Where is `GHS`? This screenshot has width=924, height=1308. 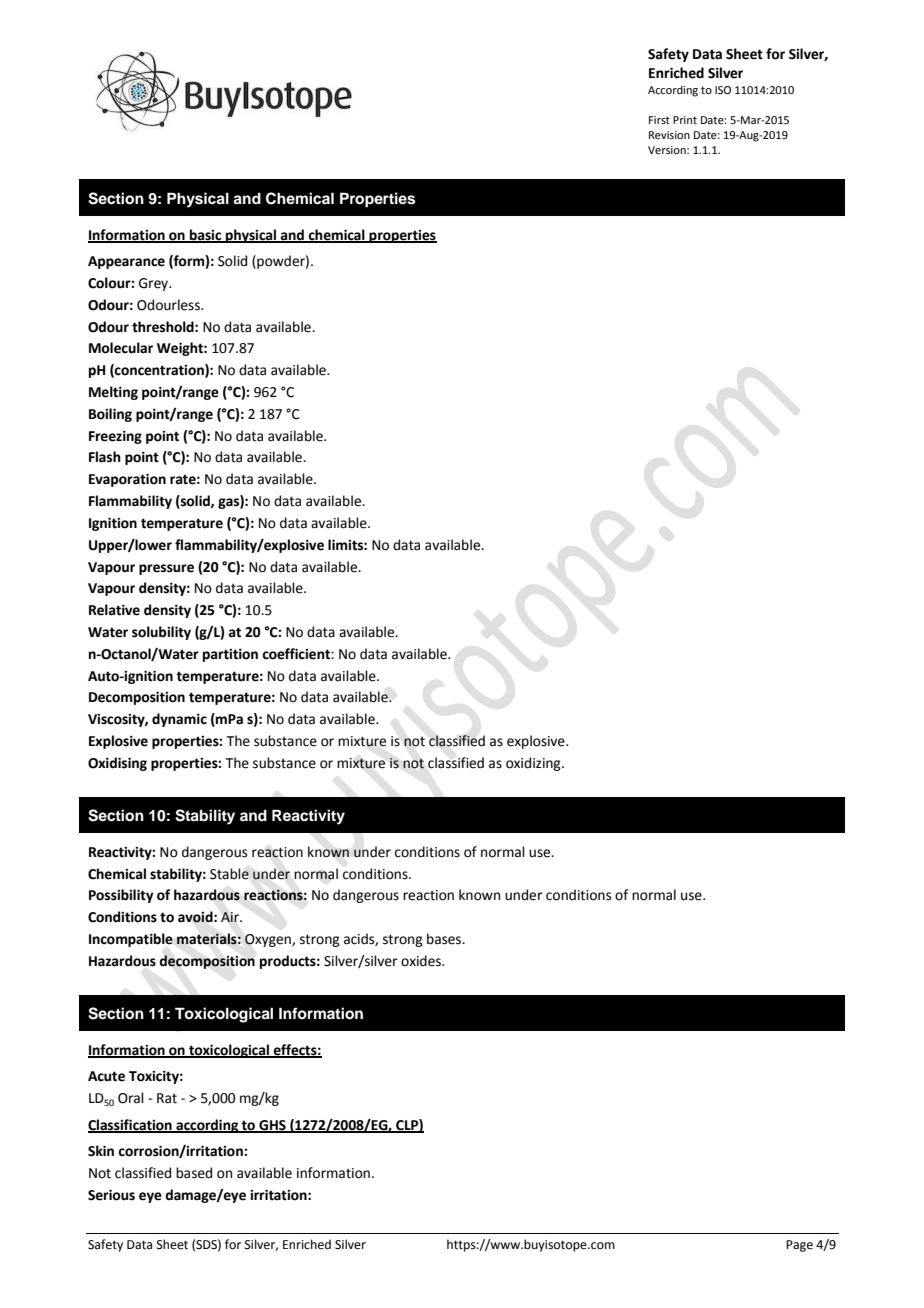 GHS is located at coordinates (272, 1126).
